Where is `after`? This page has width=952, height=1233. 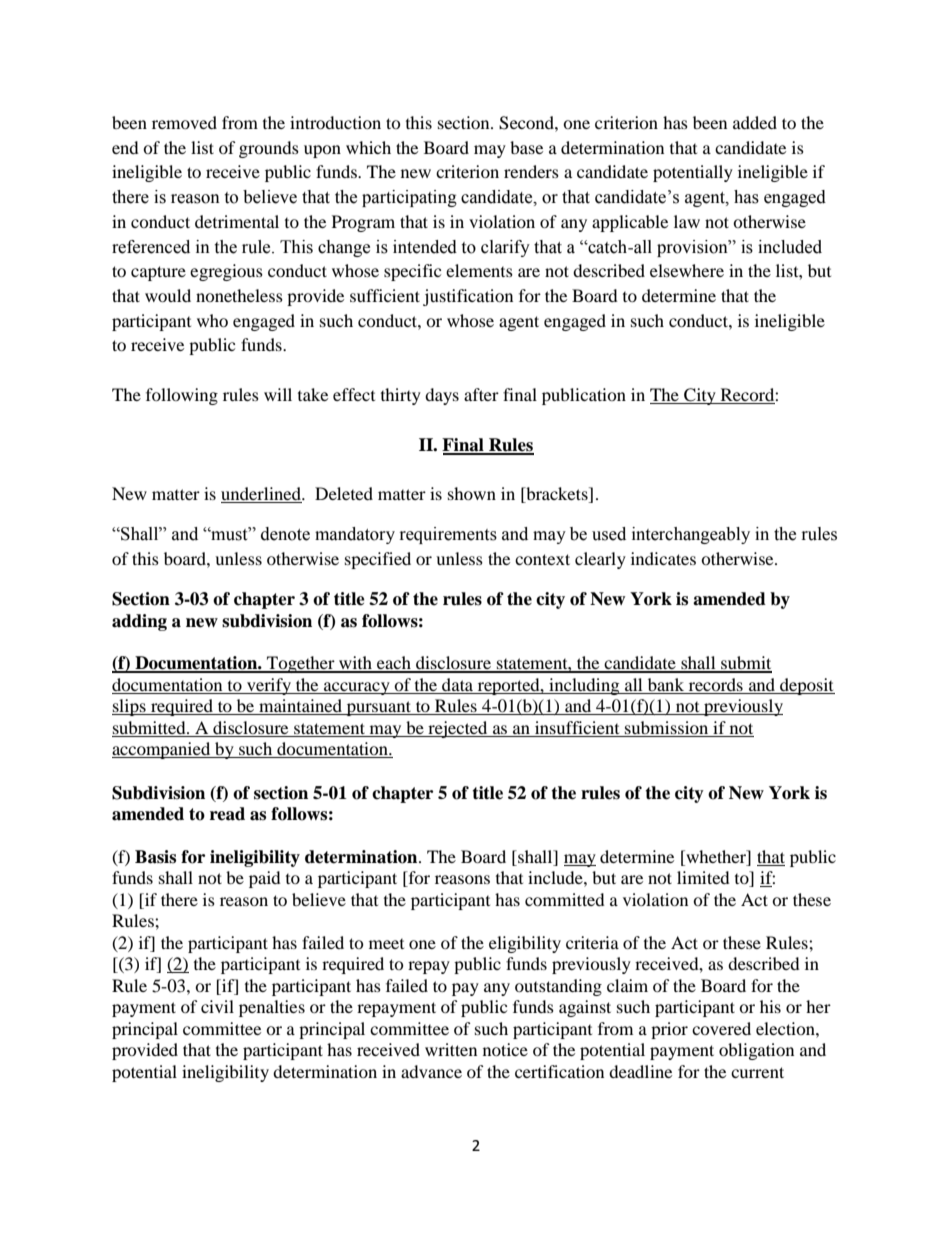
after is located at coordinates (481, 394).
